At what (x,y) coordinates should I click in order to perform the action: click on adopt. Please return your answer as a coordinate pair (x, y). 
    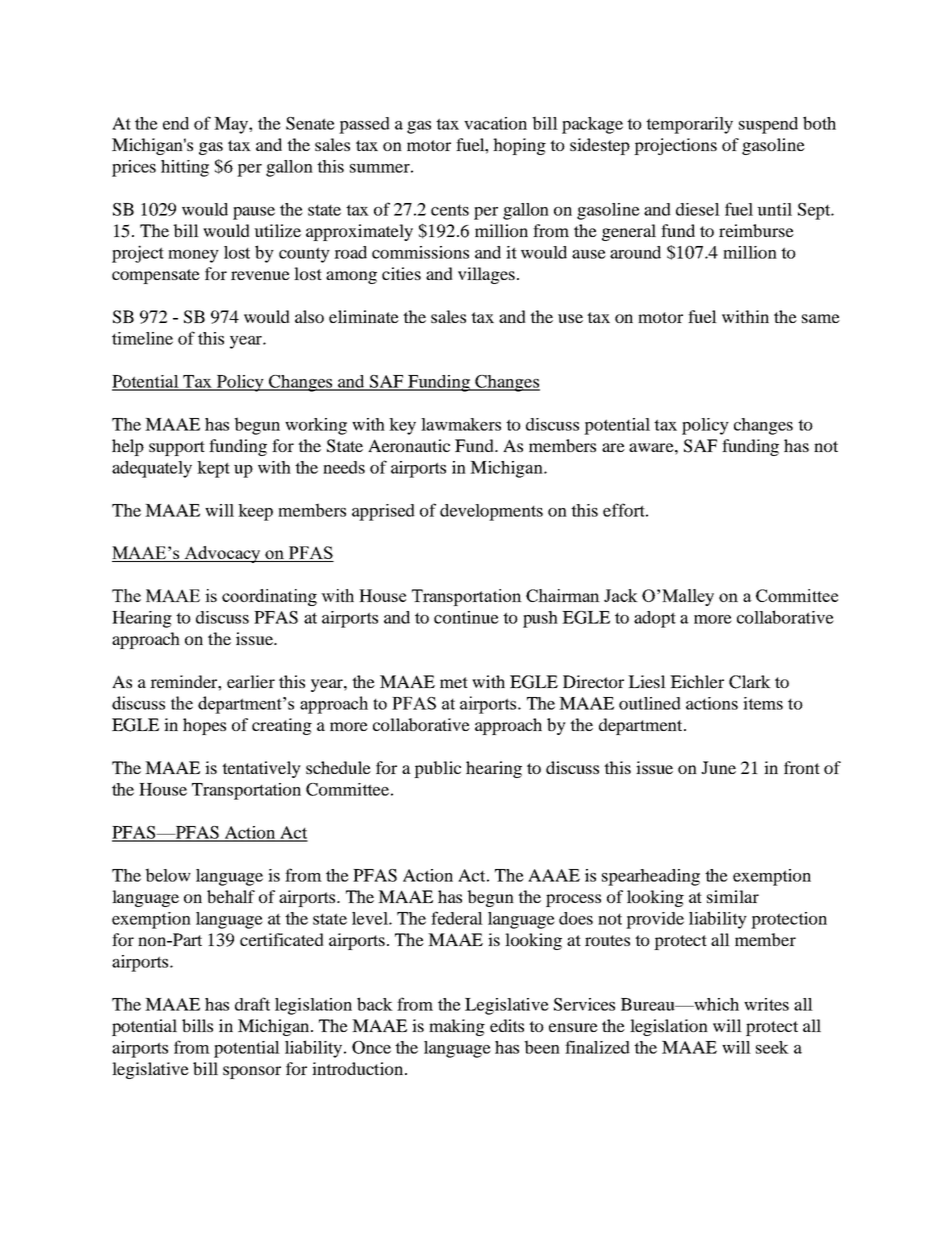
    Looking at the image, I should click on (655, 619).
